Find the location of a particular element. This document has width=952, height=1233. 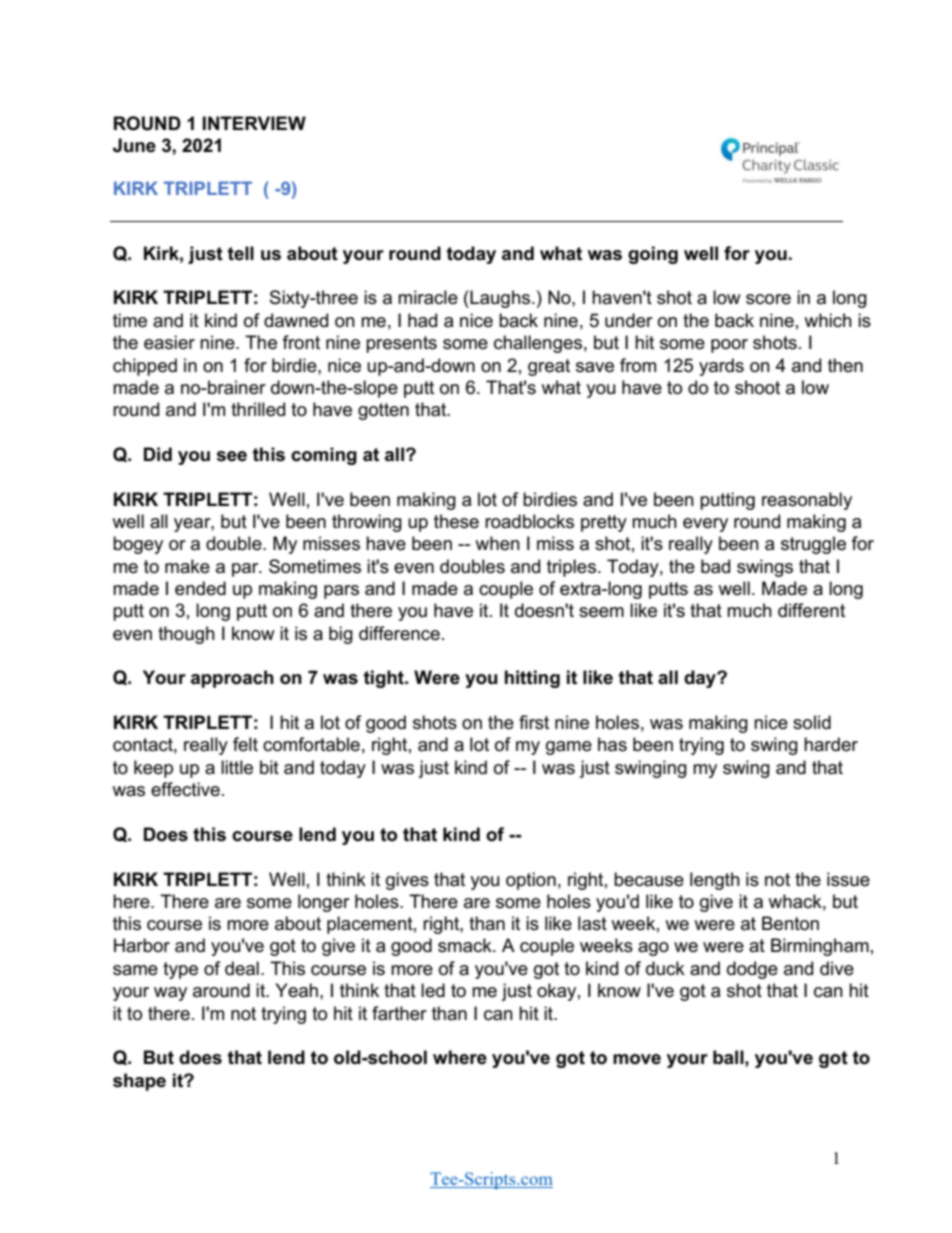

dodge is located at coordinates (752, 970).
